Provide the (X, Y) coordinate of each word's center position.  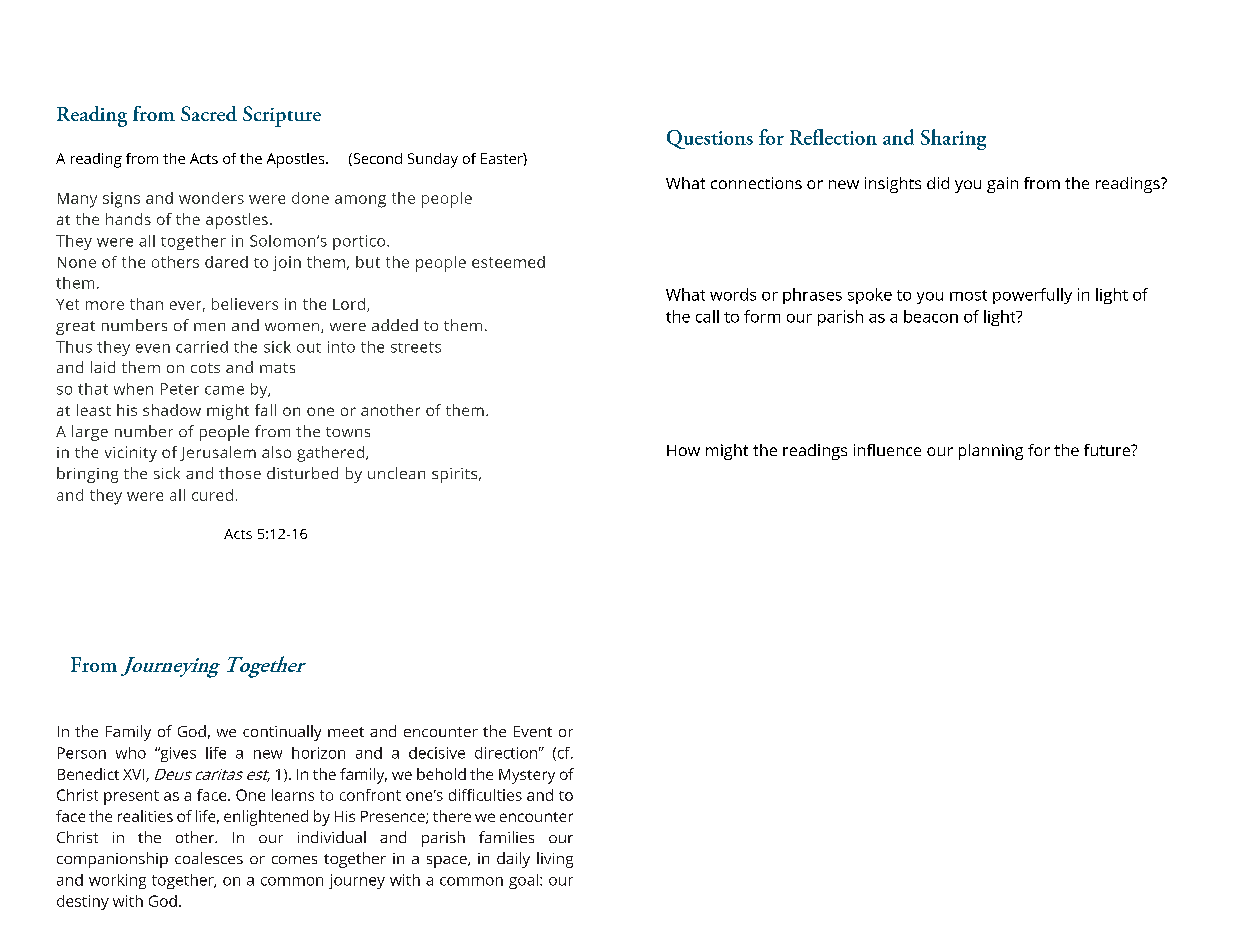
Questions (710, 139)
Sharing (953, 139)
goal (523, 881)
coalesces (209, 858)
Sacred (209, 113)
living (555, 860)
